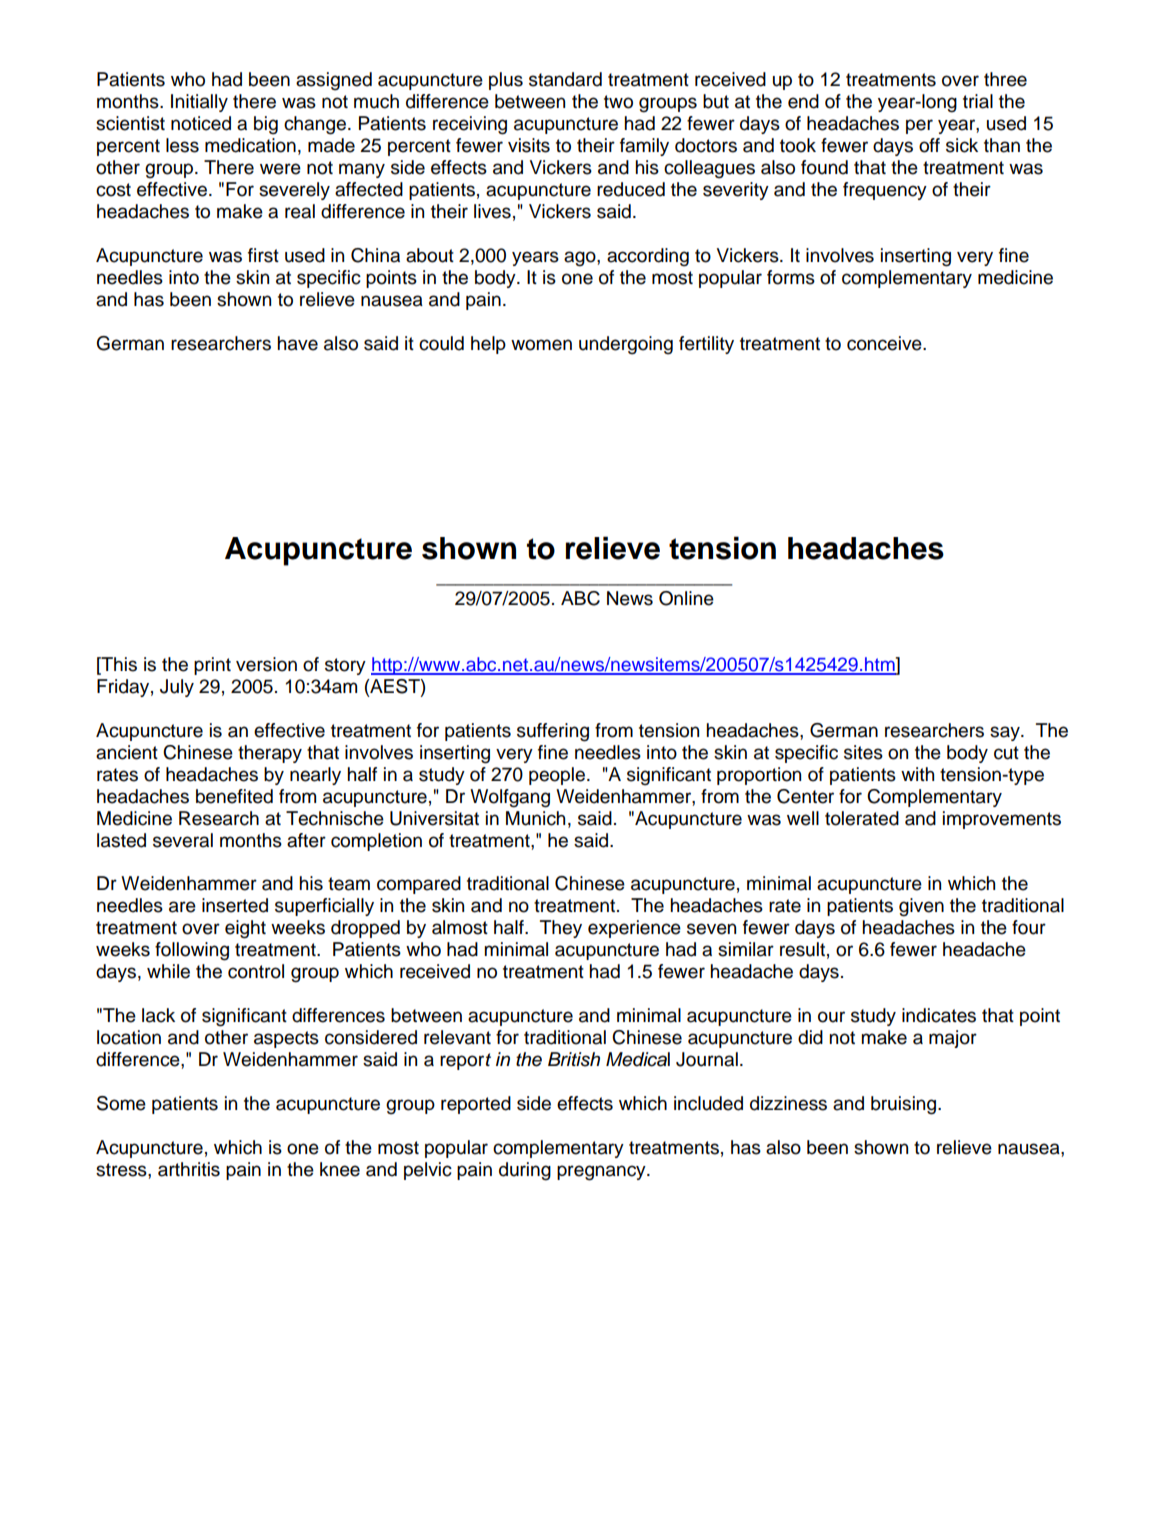  Describe the element at coordinates (618, 102) in the screenshot. I see `two` at that location.
